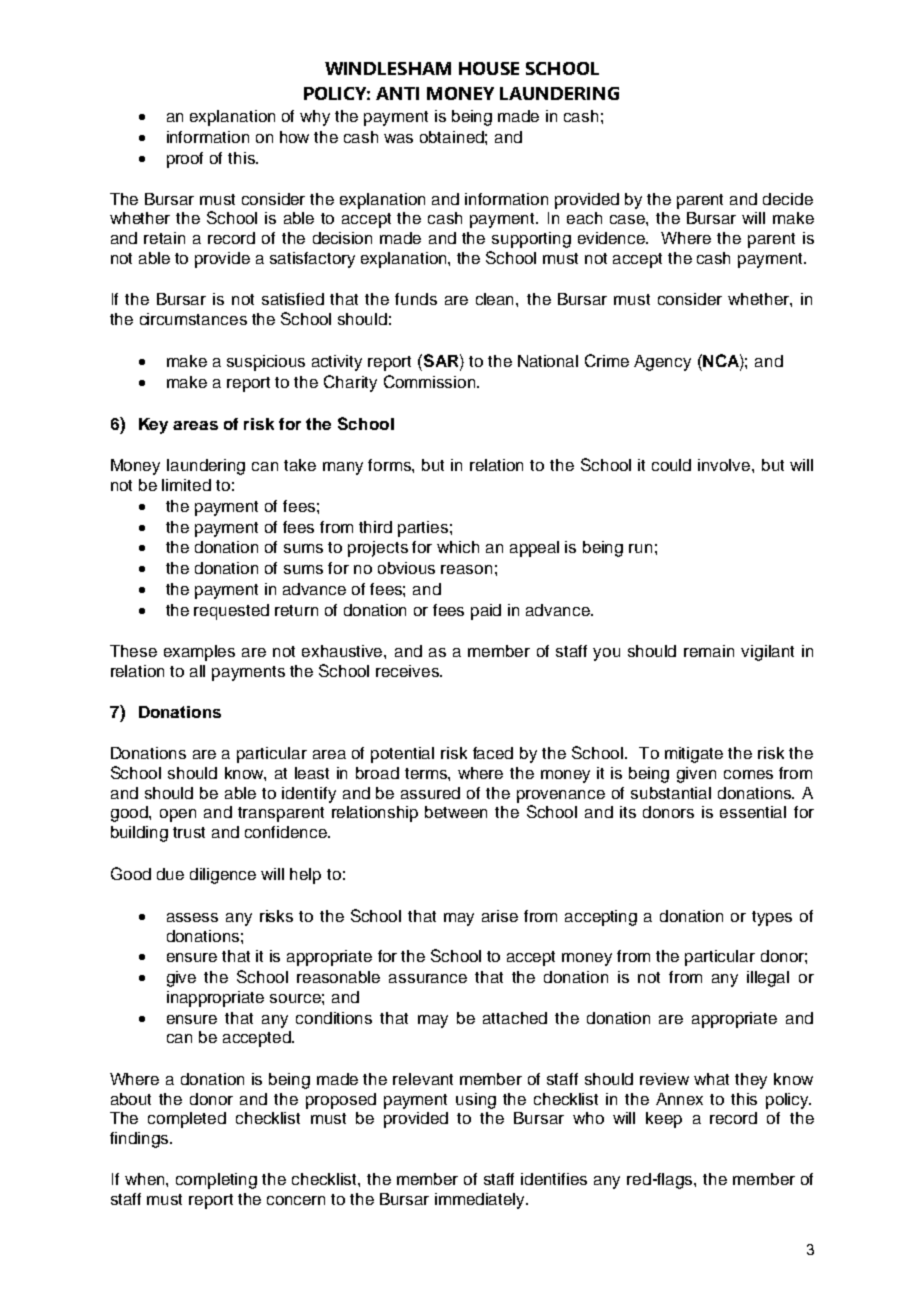 The height and width of the screenshot is (1308, 924). Describe the element at coordinates (197, 671) in the screenshot. I see `all` at that location.
